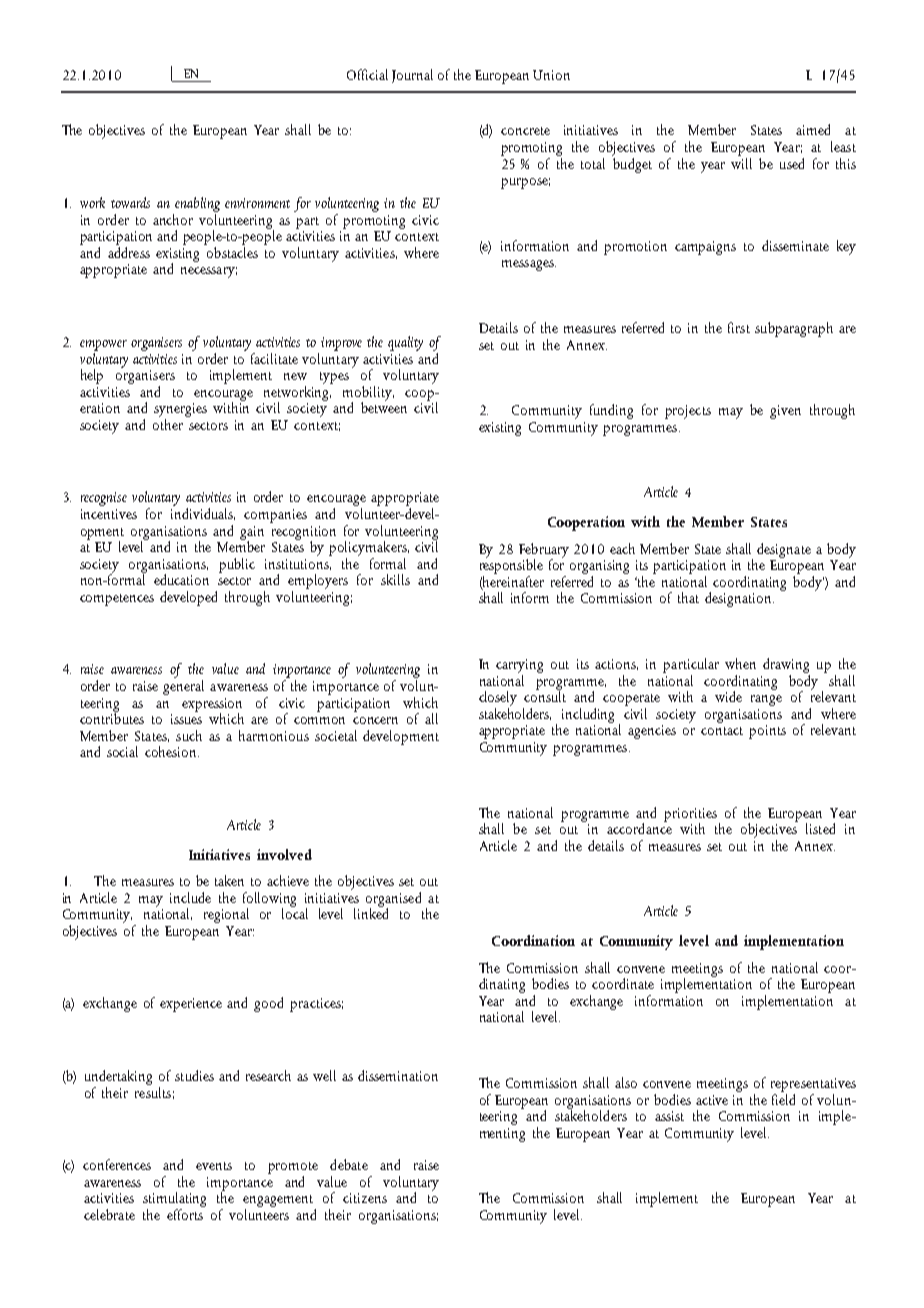 This document has height=1308, width=924. What do you see at coordinates (519, 666) in the document?
I see `carrying` at bounding box center [519, 666].
